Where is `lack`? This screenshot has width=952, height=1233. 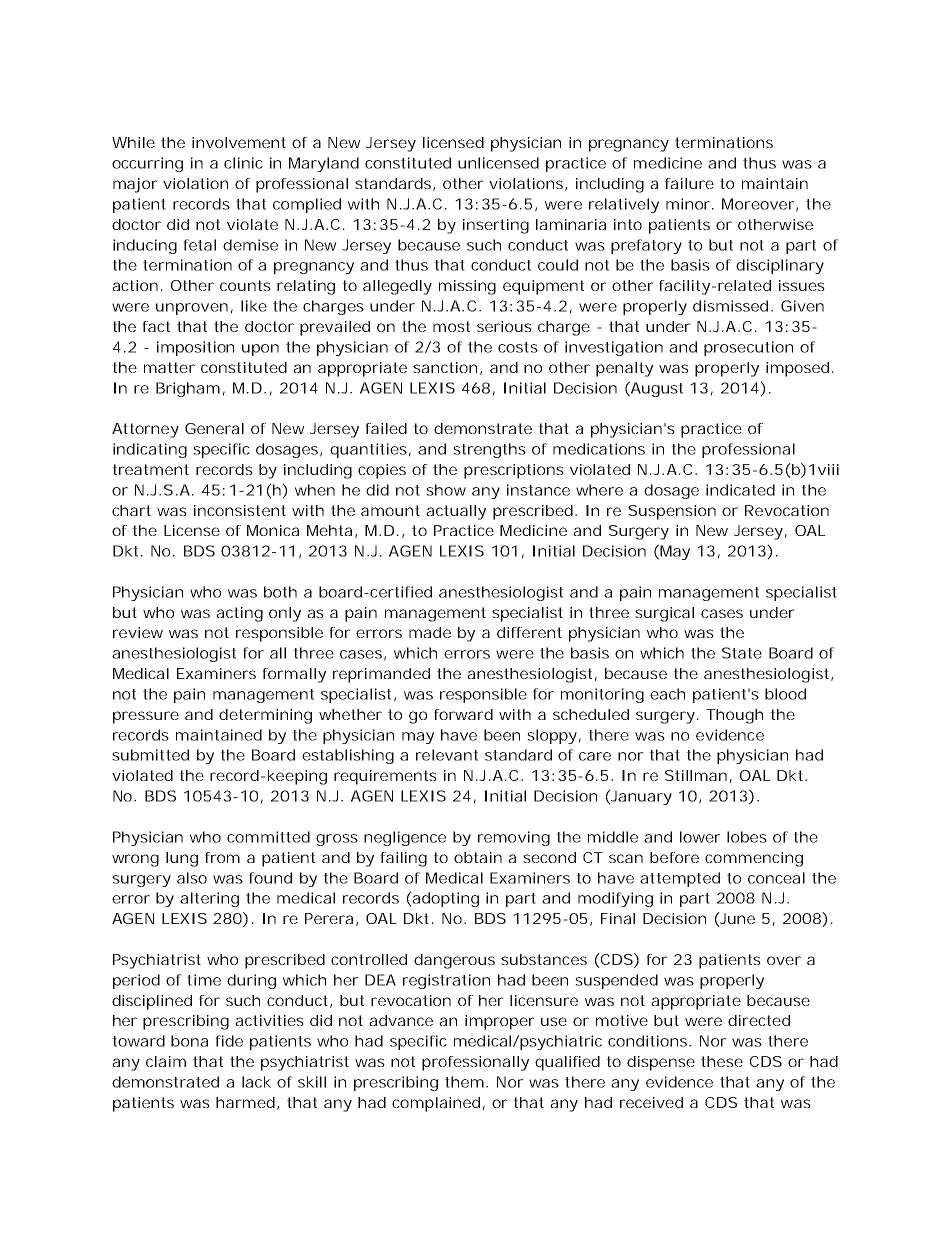
lack is located at coordinates (256, 1082).
